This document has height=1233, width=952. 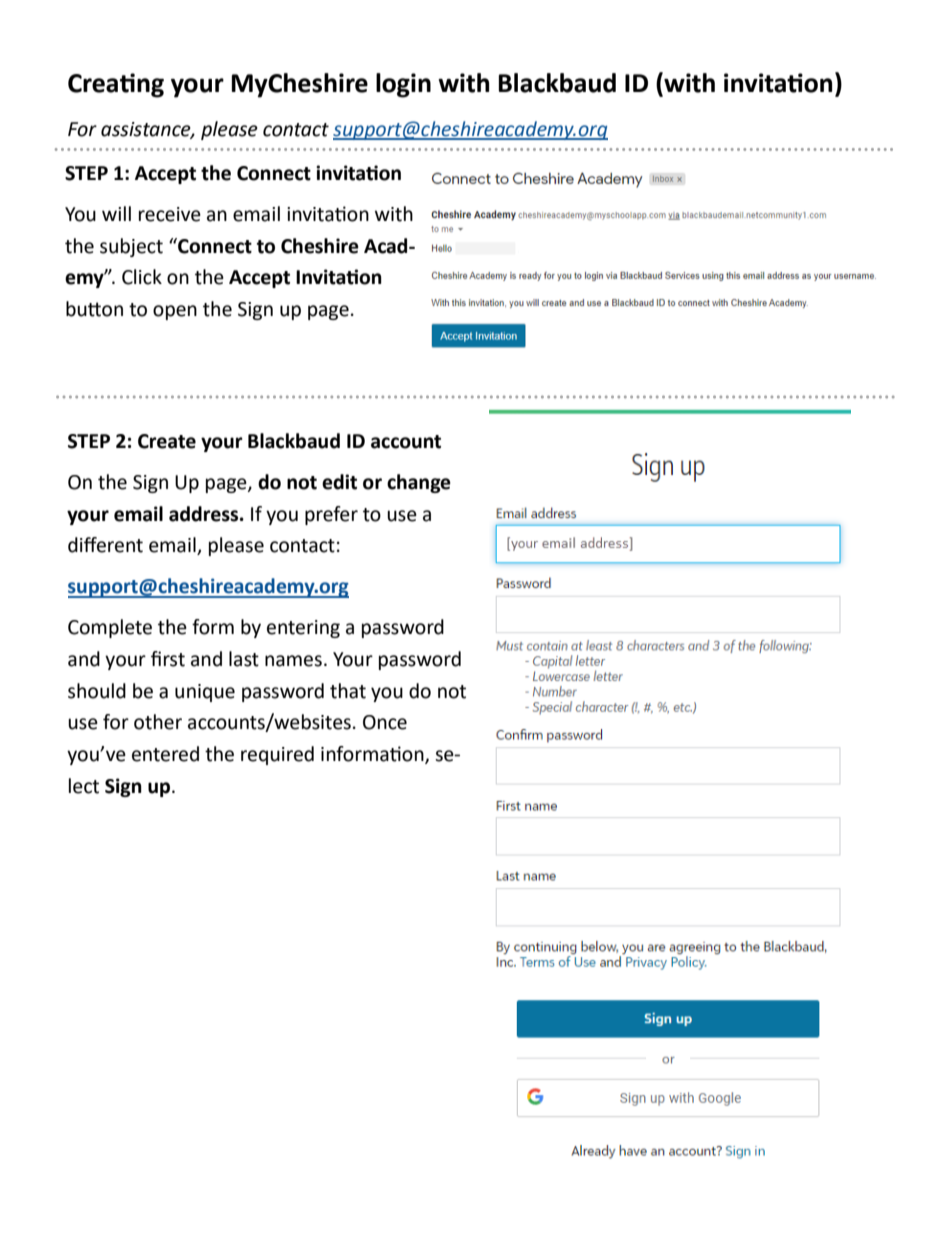 I want to click on change, so click(x=419, y=483).
